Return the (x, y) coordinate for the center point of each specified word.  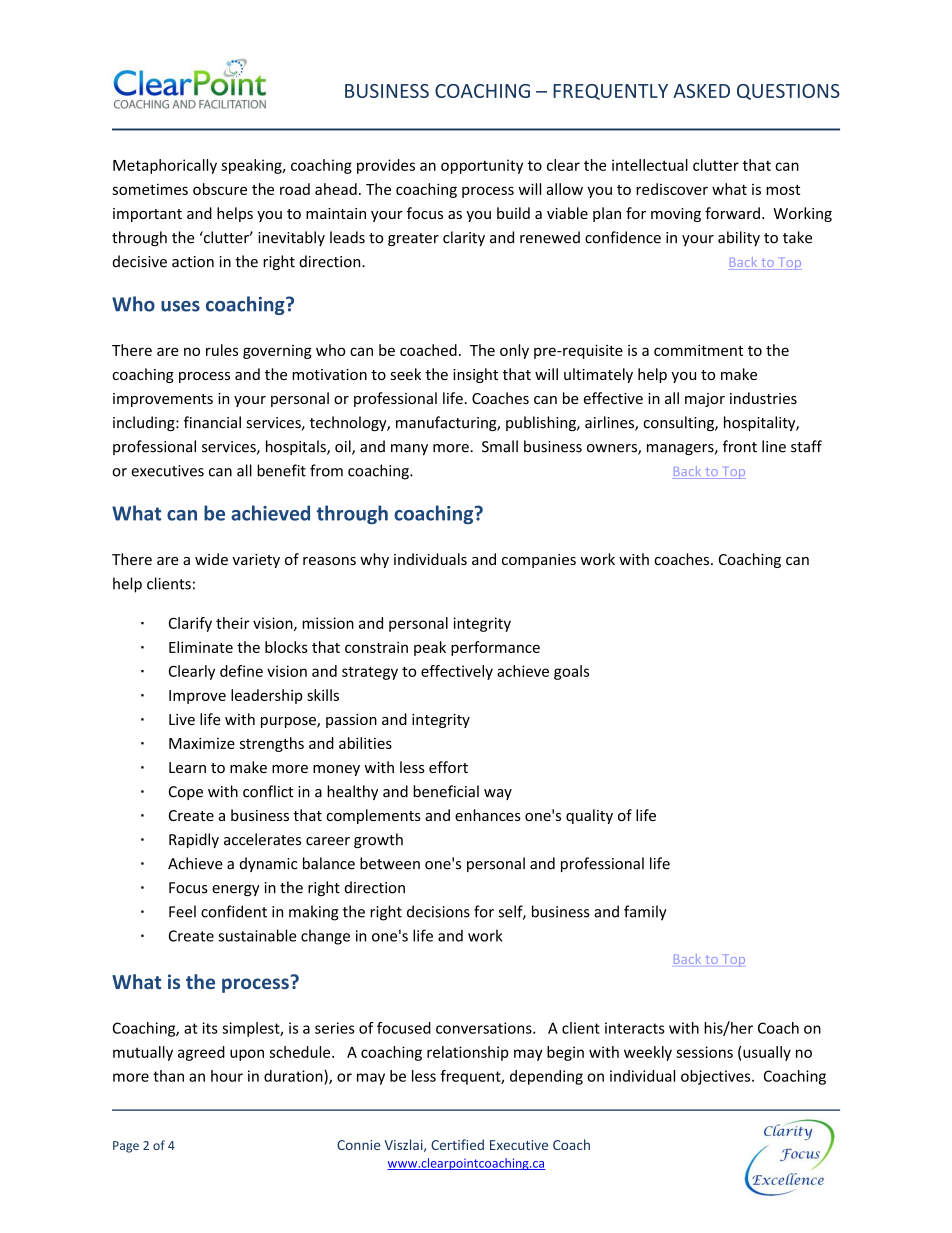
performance (495, 648)
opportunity (482, 166)
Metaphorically (165, 166)
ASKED (701, 91)
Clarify (190, 624)
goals (571, 672)
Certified (457, 1144)
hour (227, 1076)
